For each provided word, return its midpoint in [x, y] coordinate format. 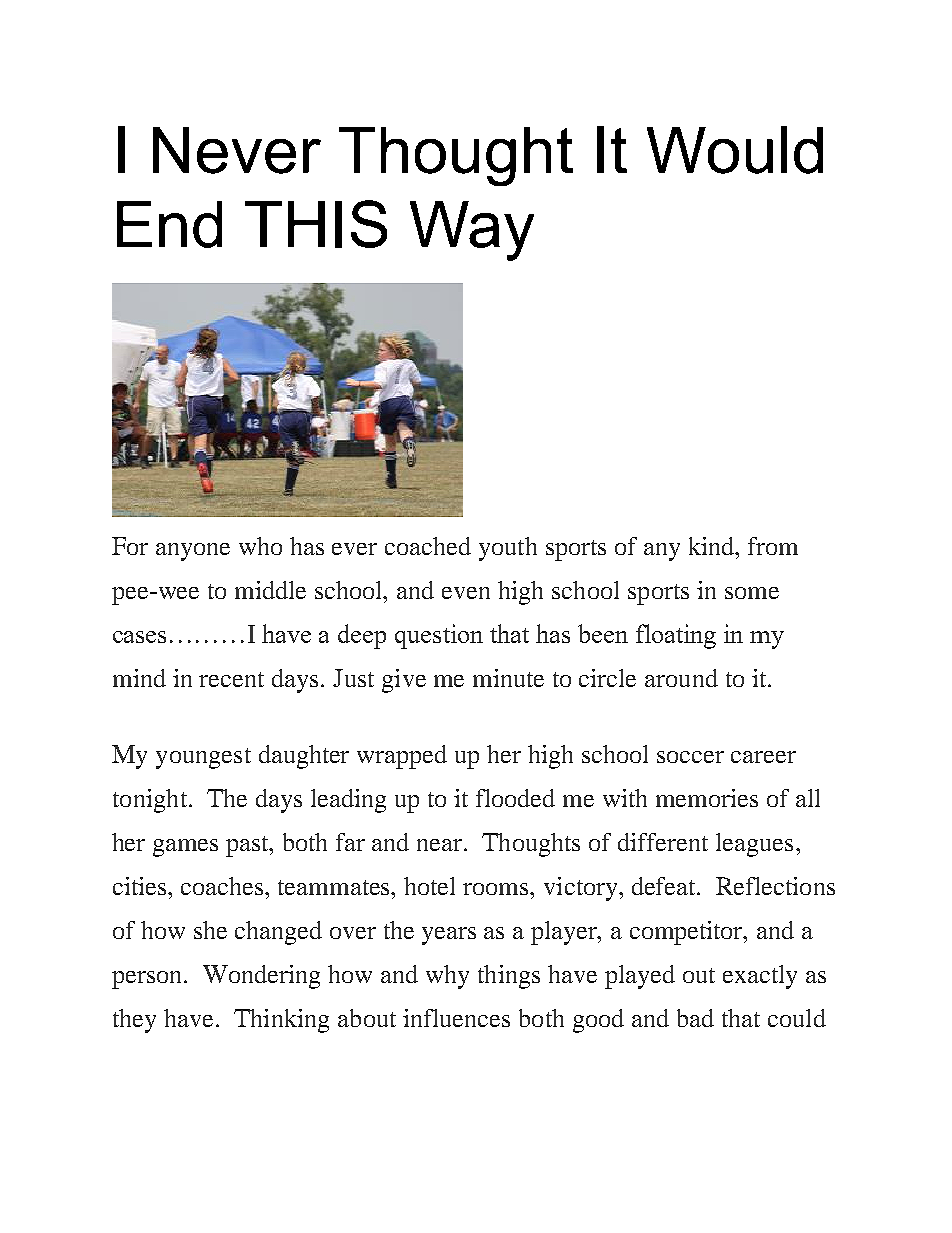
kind [713, 546]
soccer [690, 757]
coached [428, 546]
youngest [203, 758]
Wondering [261, 977]
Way [472, 231]
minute [508, 678]
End [169, 224]
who [260, 546]
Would [735, 150]
